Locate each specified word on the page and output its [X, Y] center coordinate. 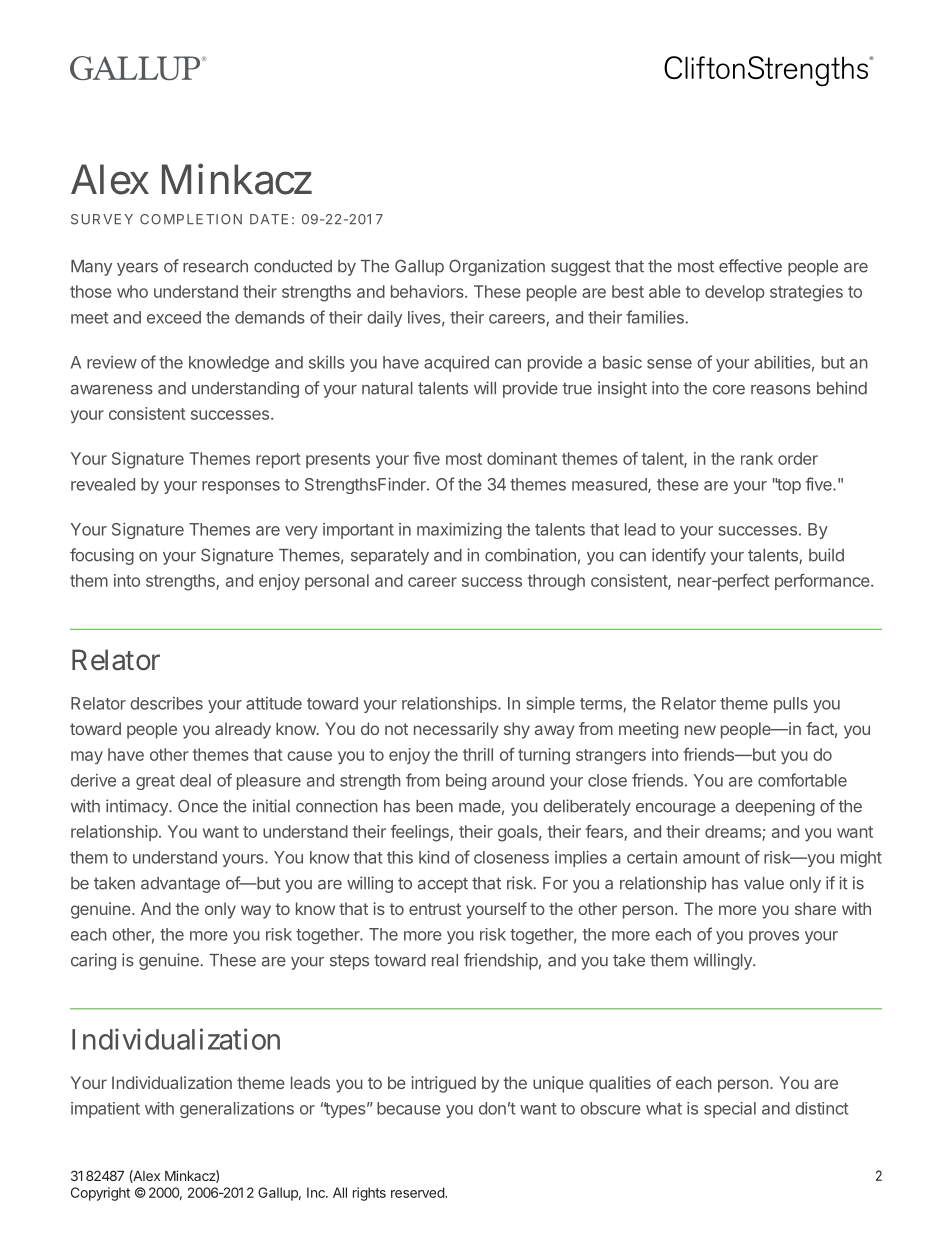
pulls [791, 705]
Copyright [100, 1194]
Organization [497, 267]
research [215, 266]
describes [166, 703]
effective [750, 266]
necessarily [456, 730]
